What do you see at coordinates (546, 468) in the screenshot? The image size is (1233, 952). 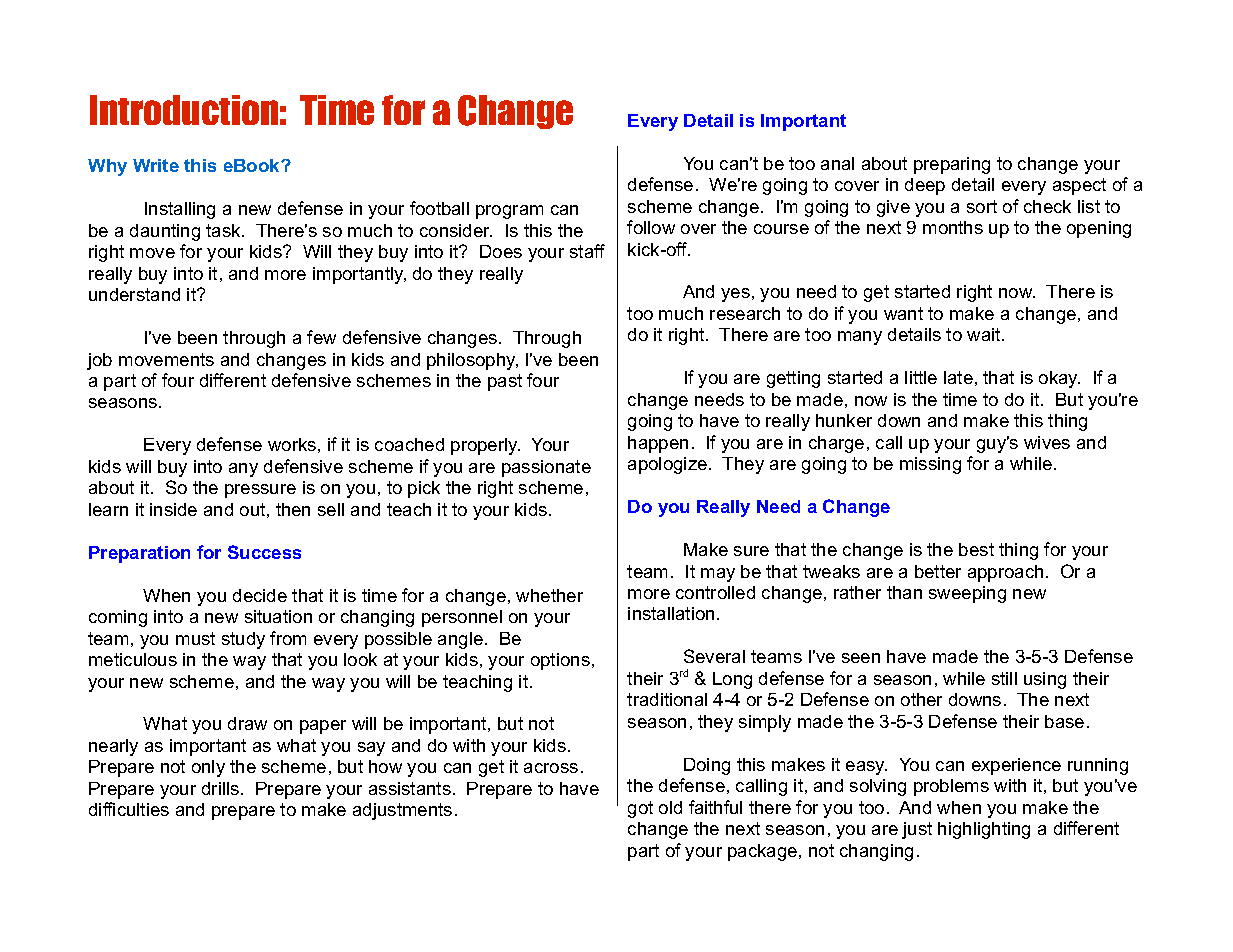 I see `passionate` at bounding box center [546, 468].
